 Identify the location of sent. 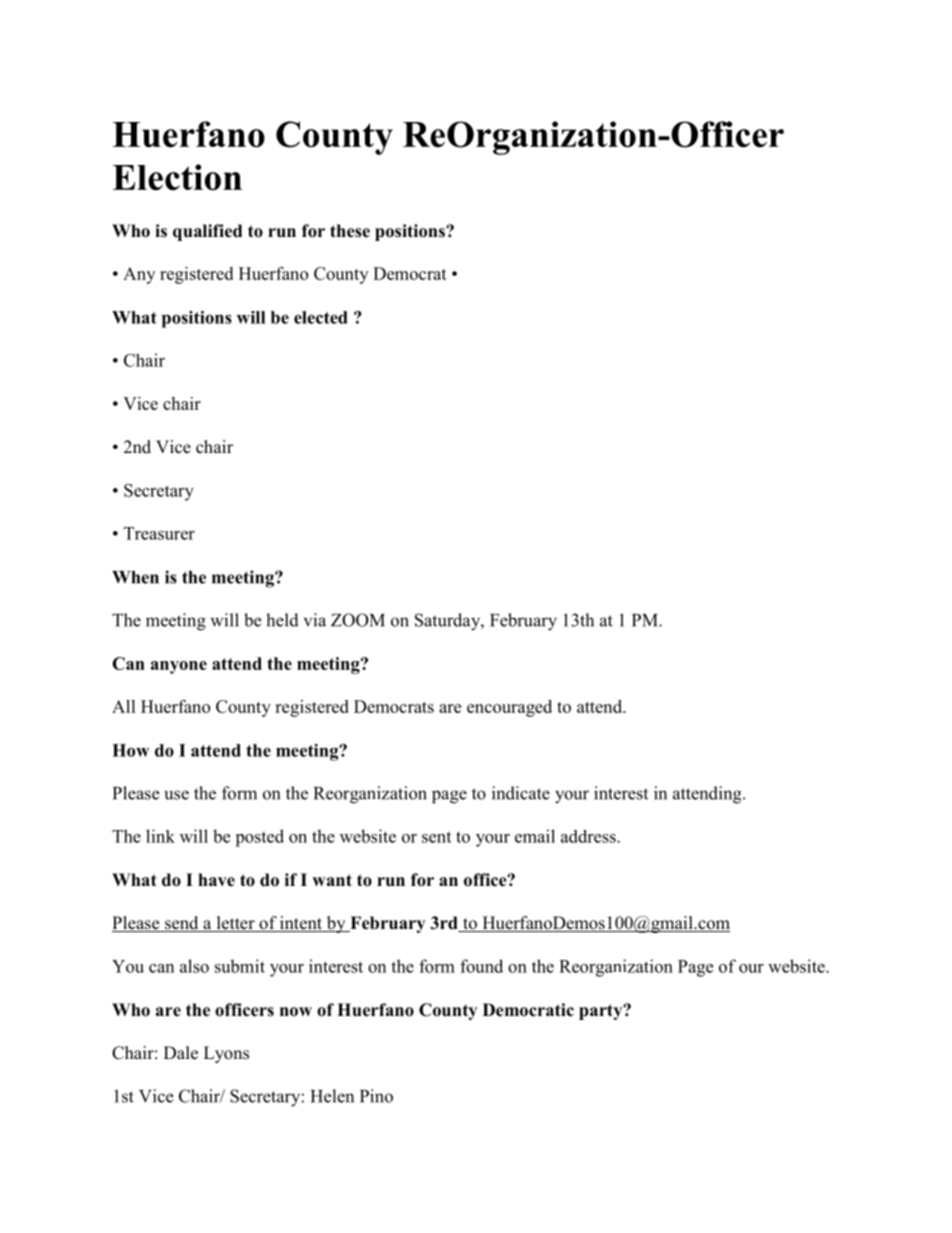
(436, 837).
